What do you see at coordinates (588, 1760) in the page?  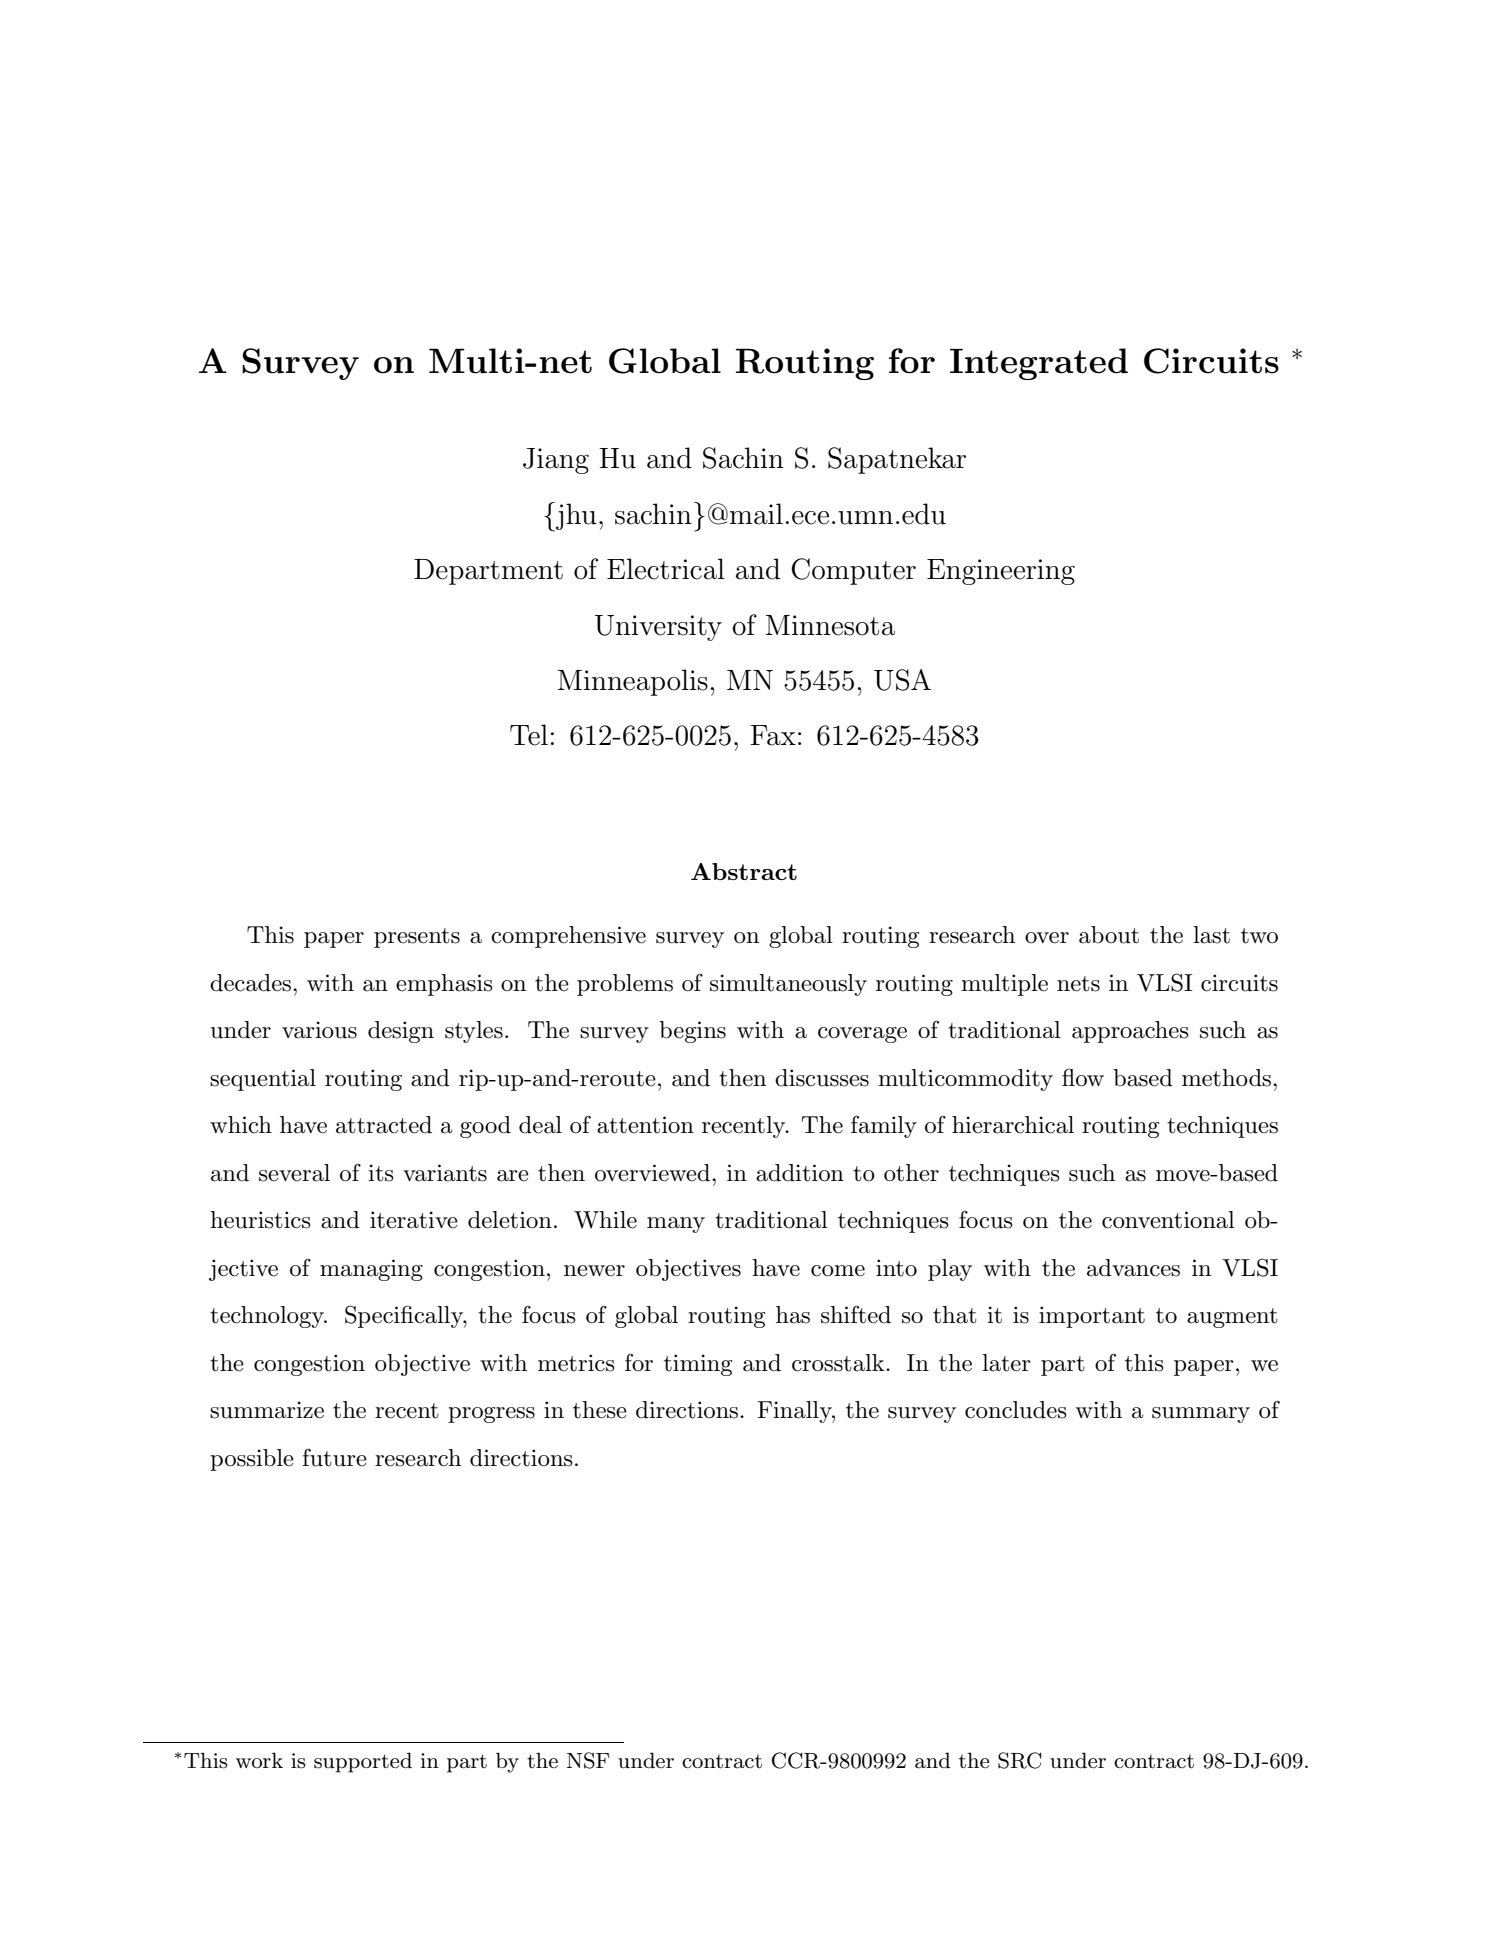 I see `NSF` at bounding box center [588, 1760].
